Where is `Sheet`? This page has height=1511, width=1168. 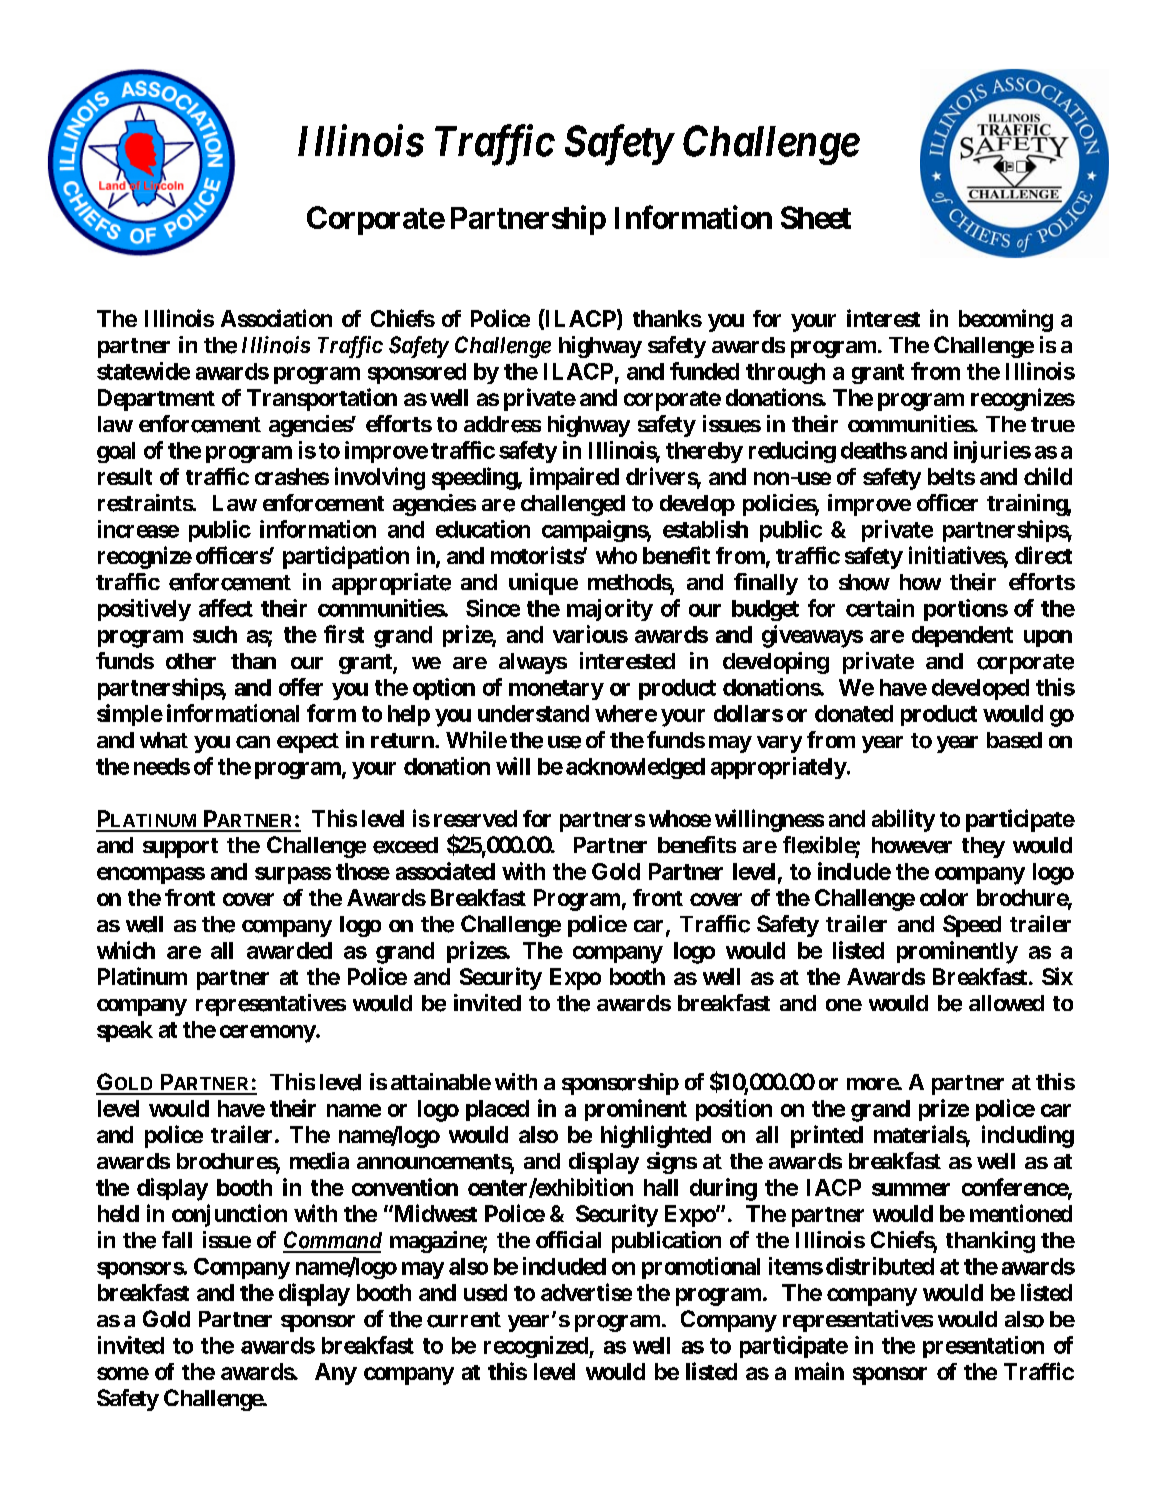
Sheet is located at coordinates (816, 217).
